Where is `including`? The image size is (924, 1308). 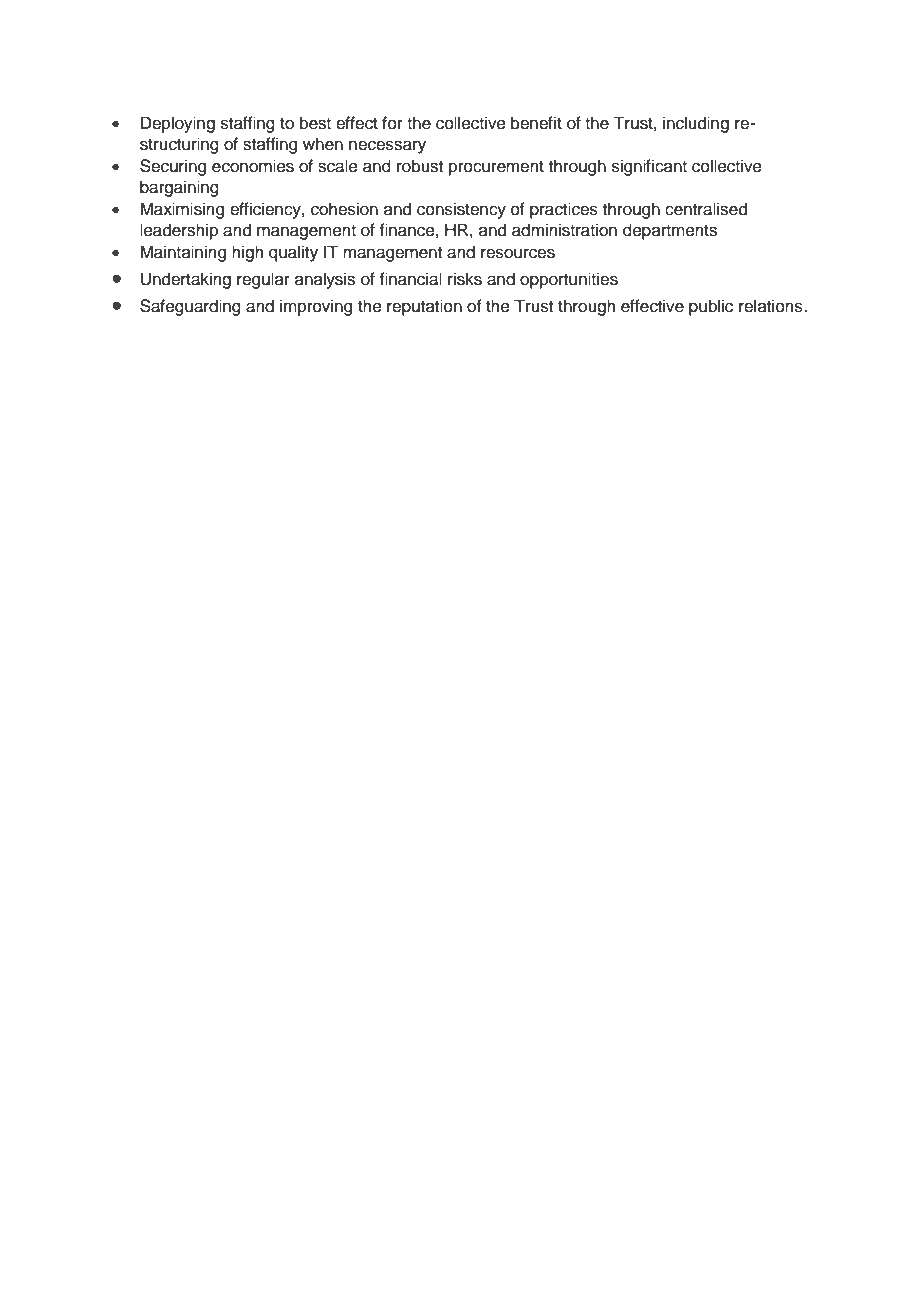 including is located at coordinates (696, 124).
